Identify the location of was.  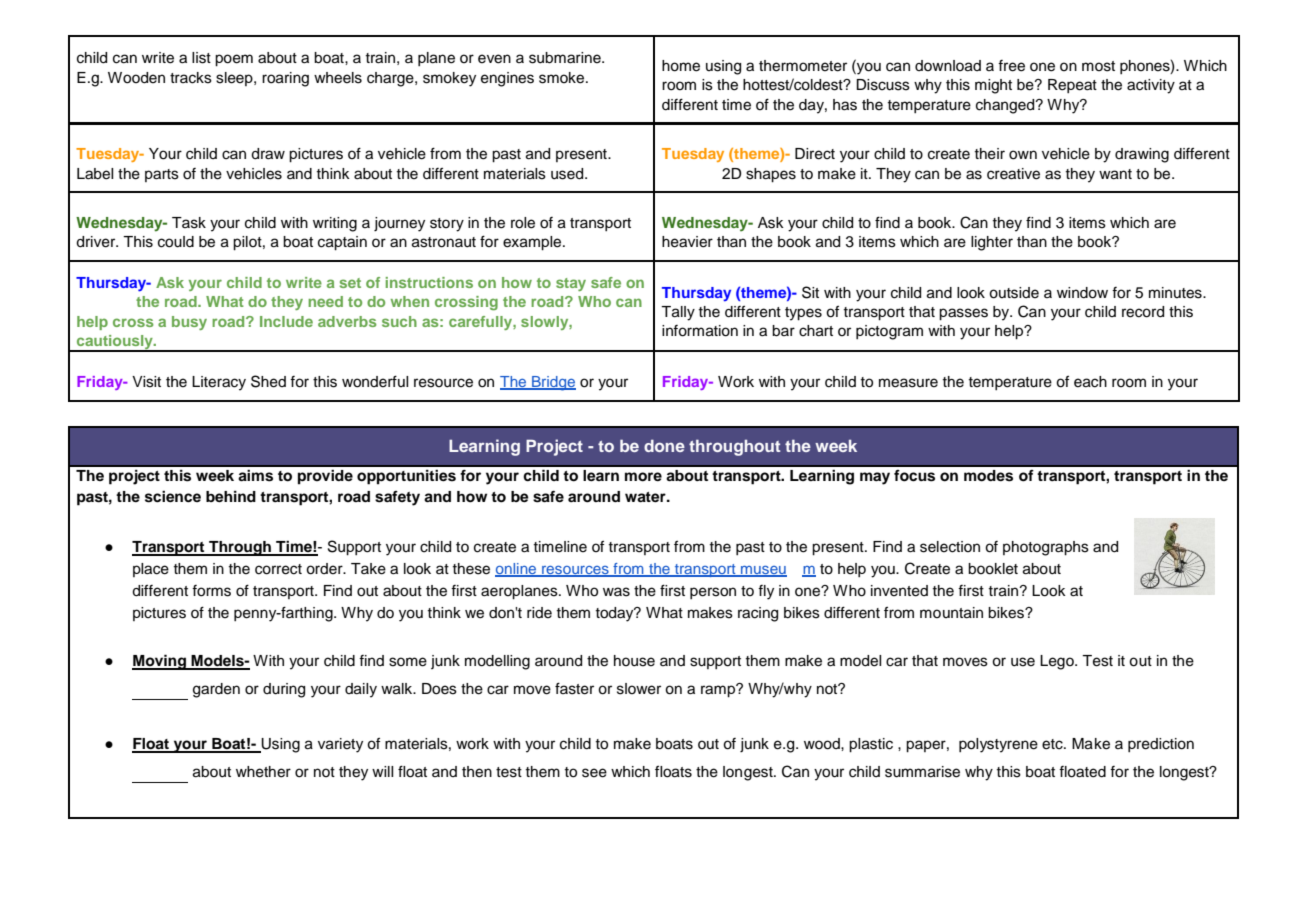
(616, 592).
